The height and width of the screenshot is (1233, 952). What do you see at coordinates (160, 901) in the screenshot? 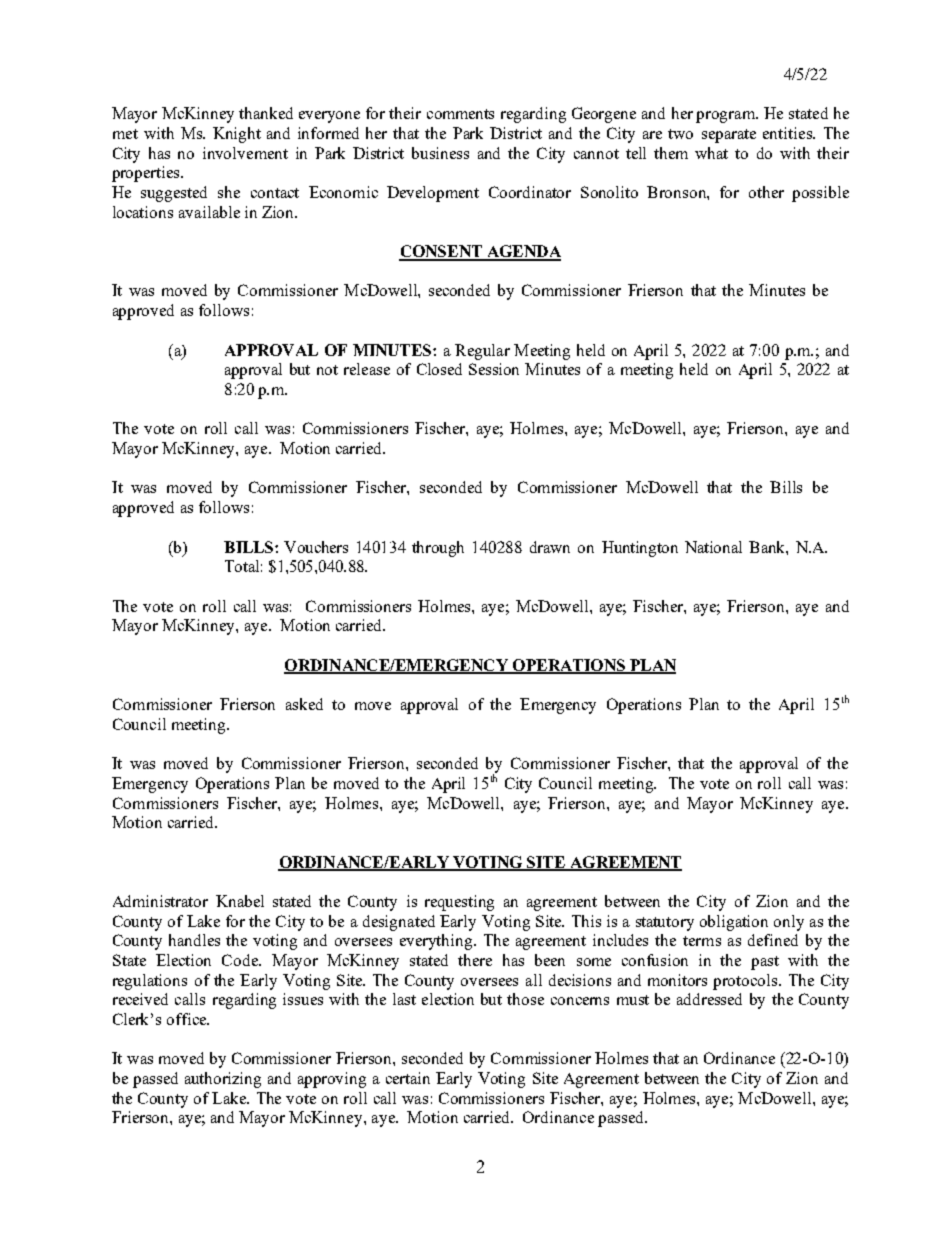
I see `Administrator` at bounding box center [160, 901].
